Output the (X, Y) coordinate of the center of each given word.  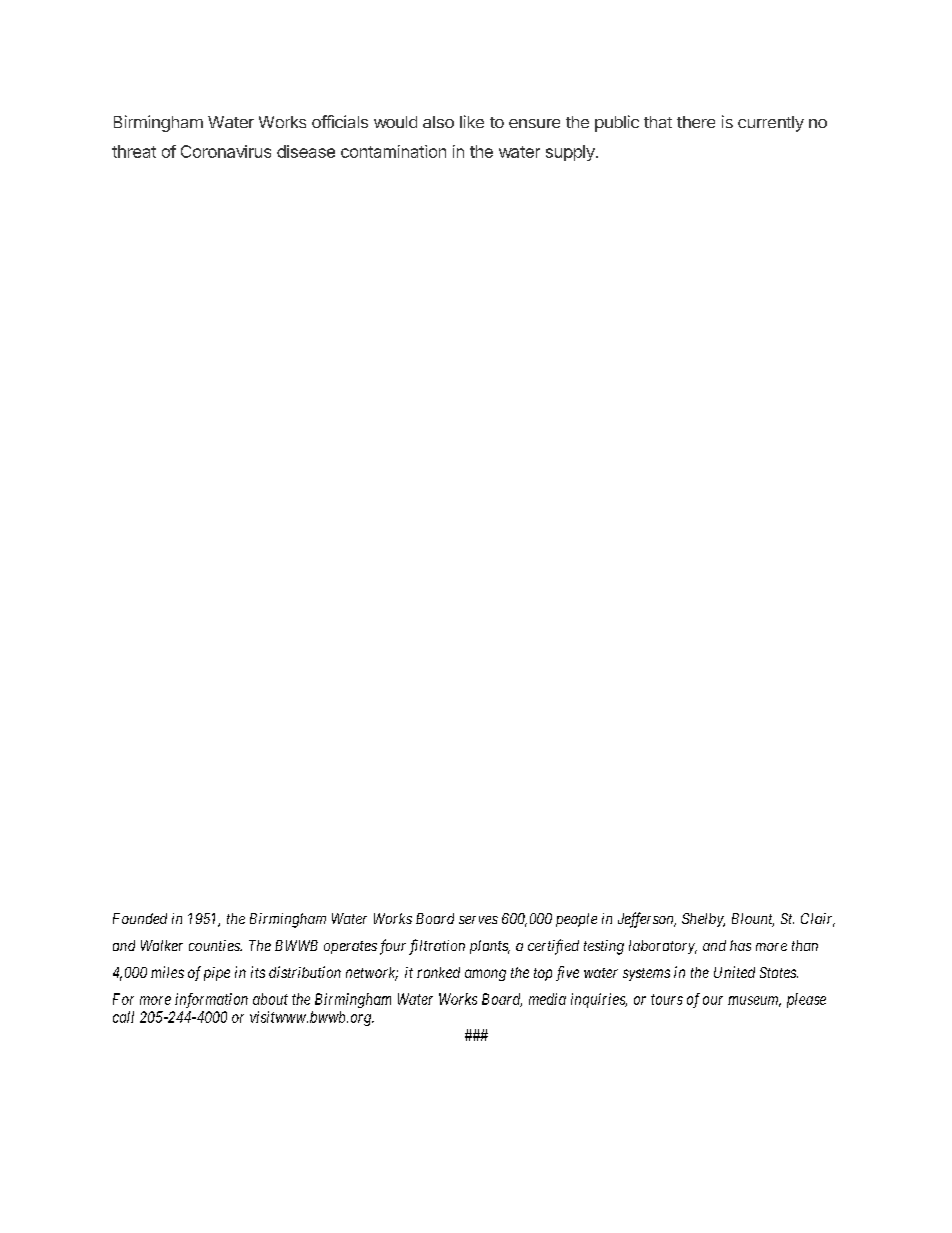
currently (771, 124)
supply (571, 153)
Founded (140, 918)
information (211, 1000)
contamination (393, 151)
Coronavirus (226, 151)
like (472, 121)
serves (478, 920)
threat (134, 151)
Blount (753, 920)
